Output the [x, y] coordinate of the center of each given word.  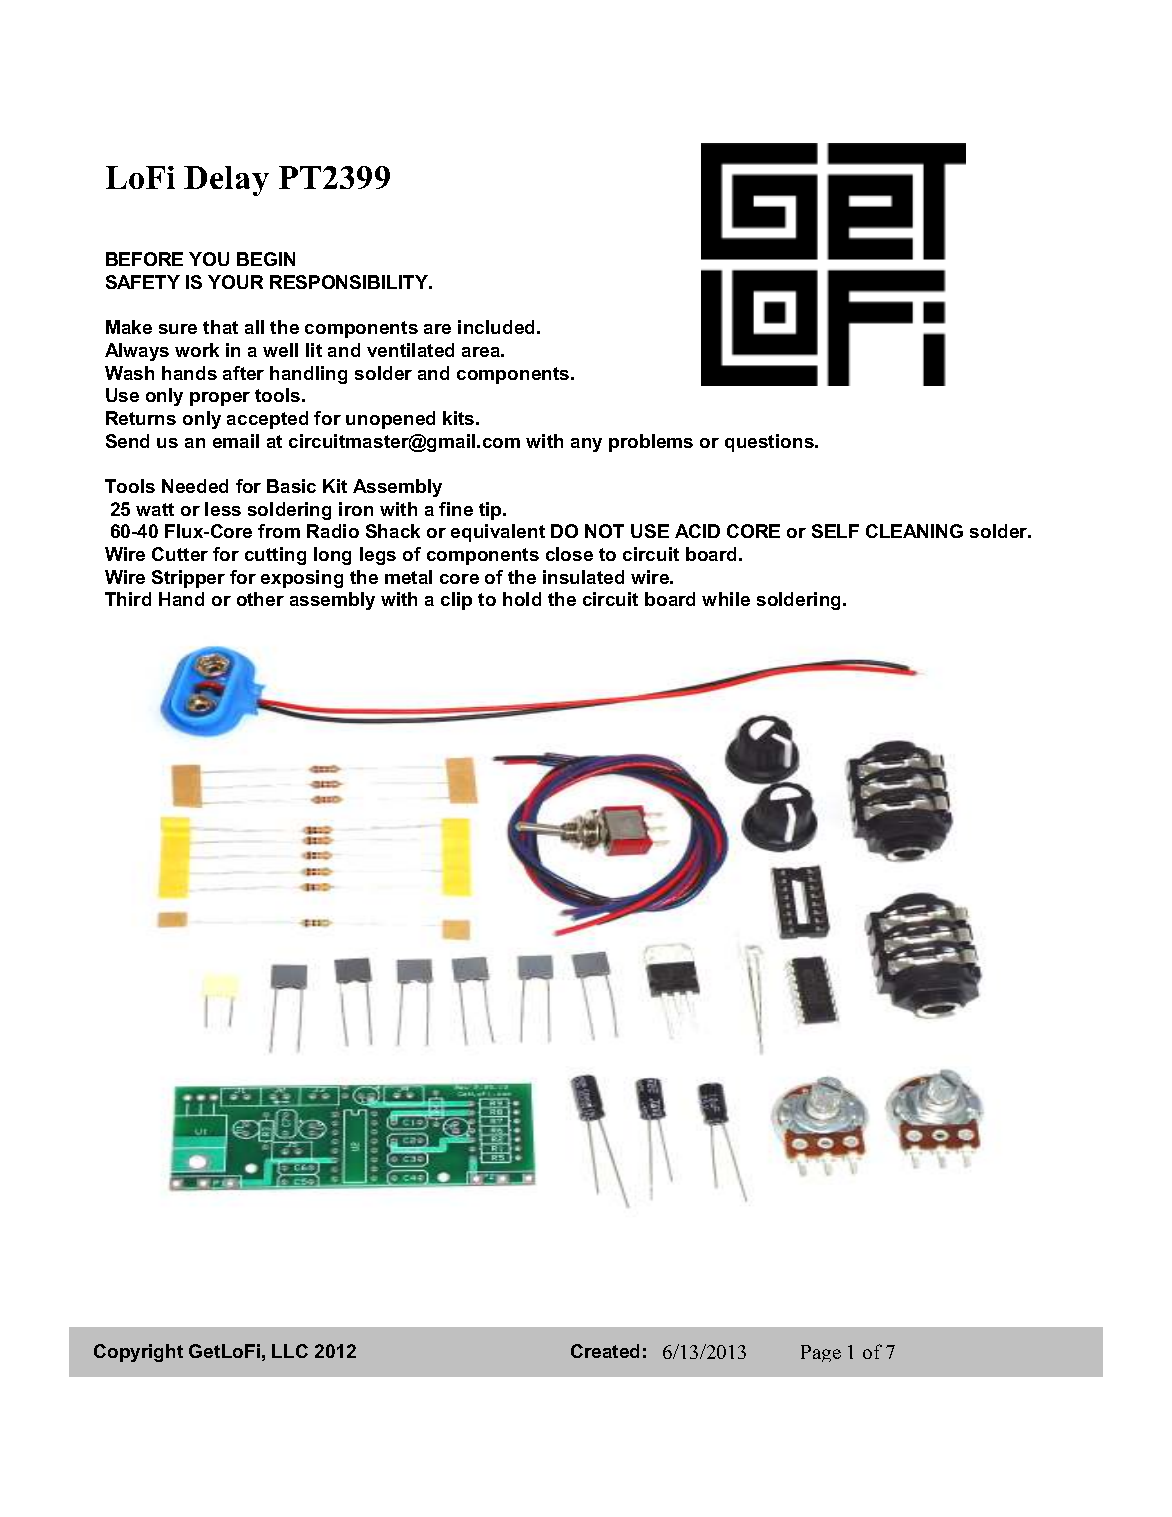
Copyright [138, 1353]
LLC [290, 1351]
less [223, 509]
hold [522, 599]
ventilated [410, 350]
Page [821, 1353]
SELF [835, 531]
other [260, 599]
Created [605, 1351]
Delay [226, 181]
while [726, 599]
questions [770, 443]
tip [491, 511]
